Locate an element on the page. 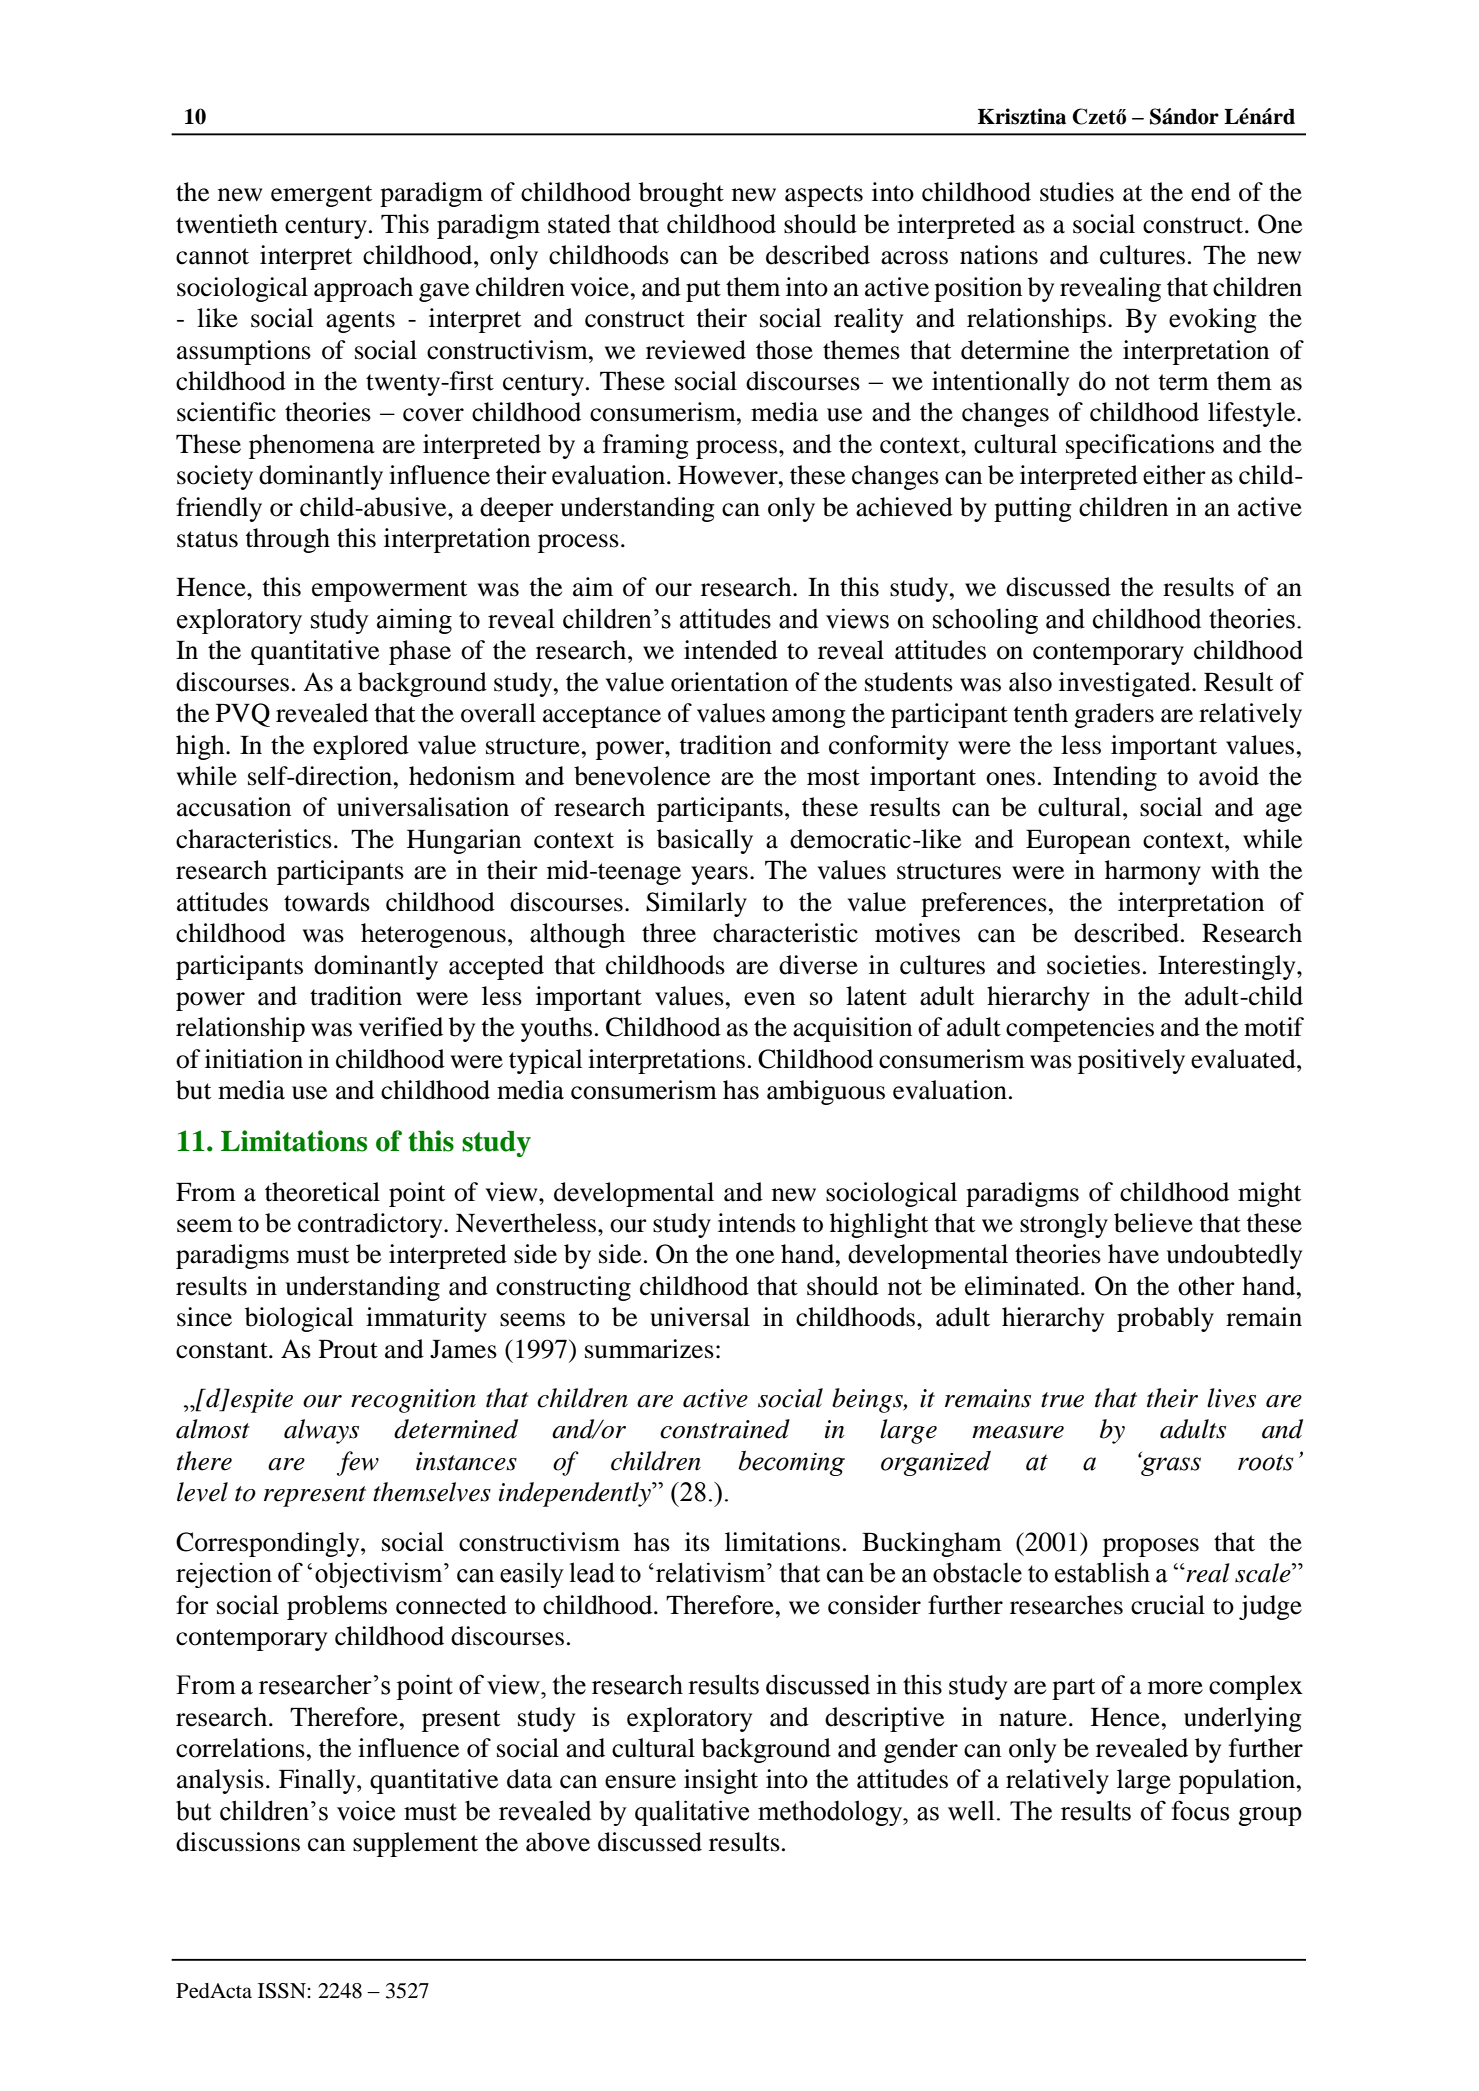 The height and width of the document is (2091, 1479). qualitative is located at coordinates (692, 1813).
